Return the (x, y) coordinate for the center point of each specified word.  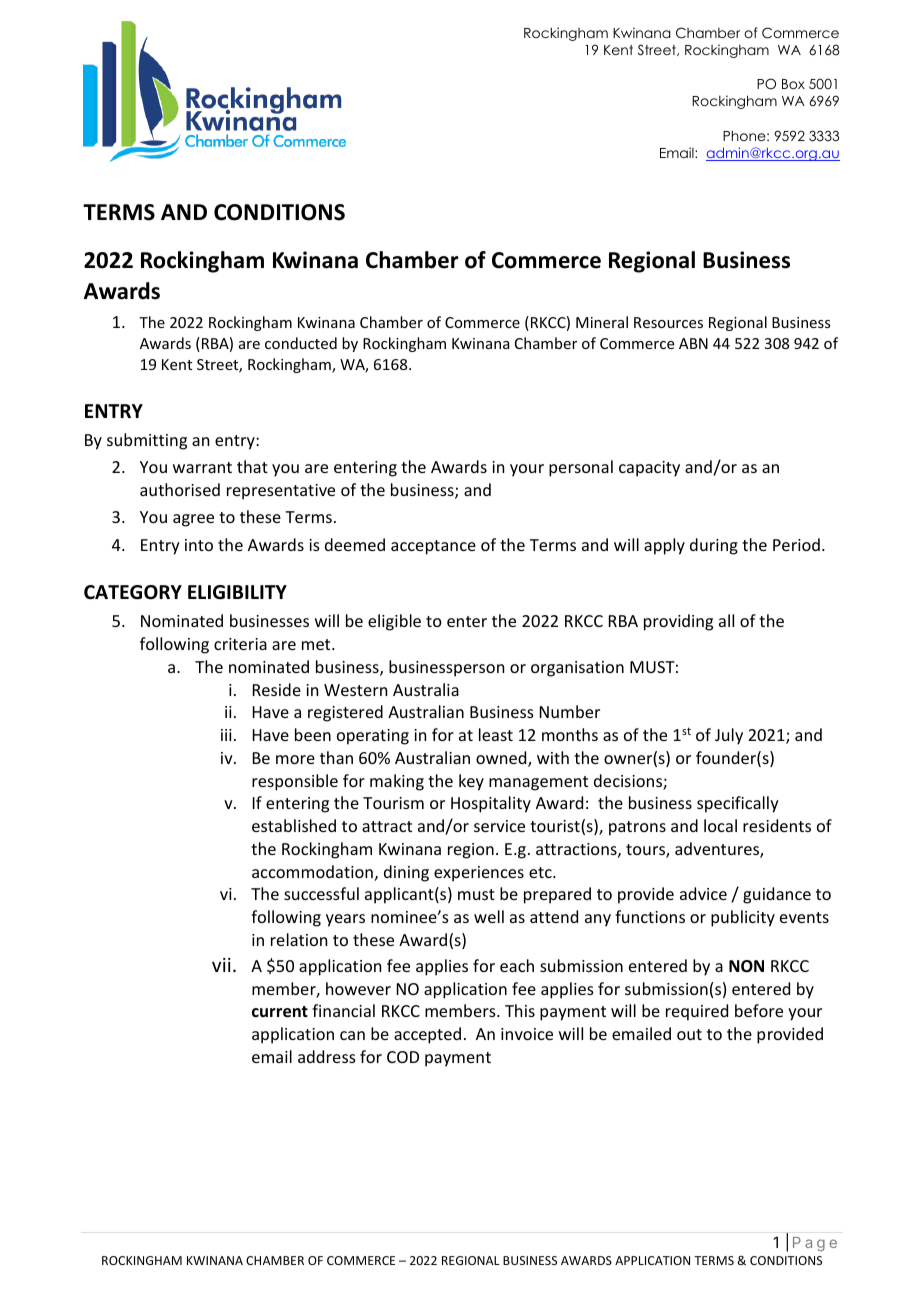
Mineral (602, 322)
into (199, 545)
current (280, 1012)
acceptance (433, 547)
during (714, 546)
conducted (301, 343)
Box (793, 84)
